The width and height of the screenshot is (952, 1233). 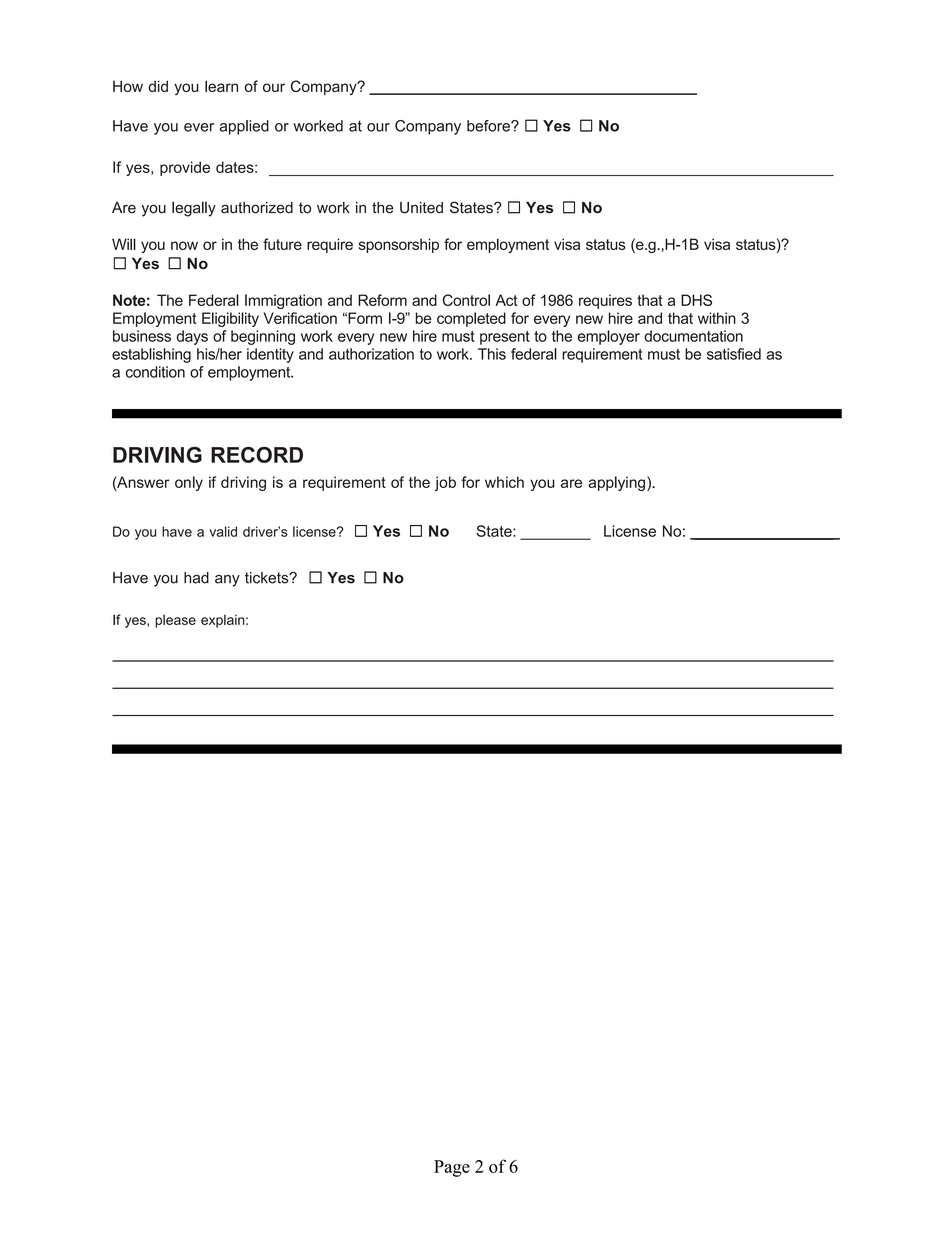 I want to click on DHS, so click(x=696, y=300).
